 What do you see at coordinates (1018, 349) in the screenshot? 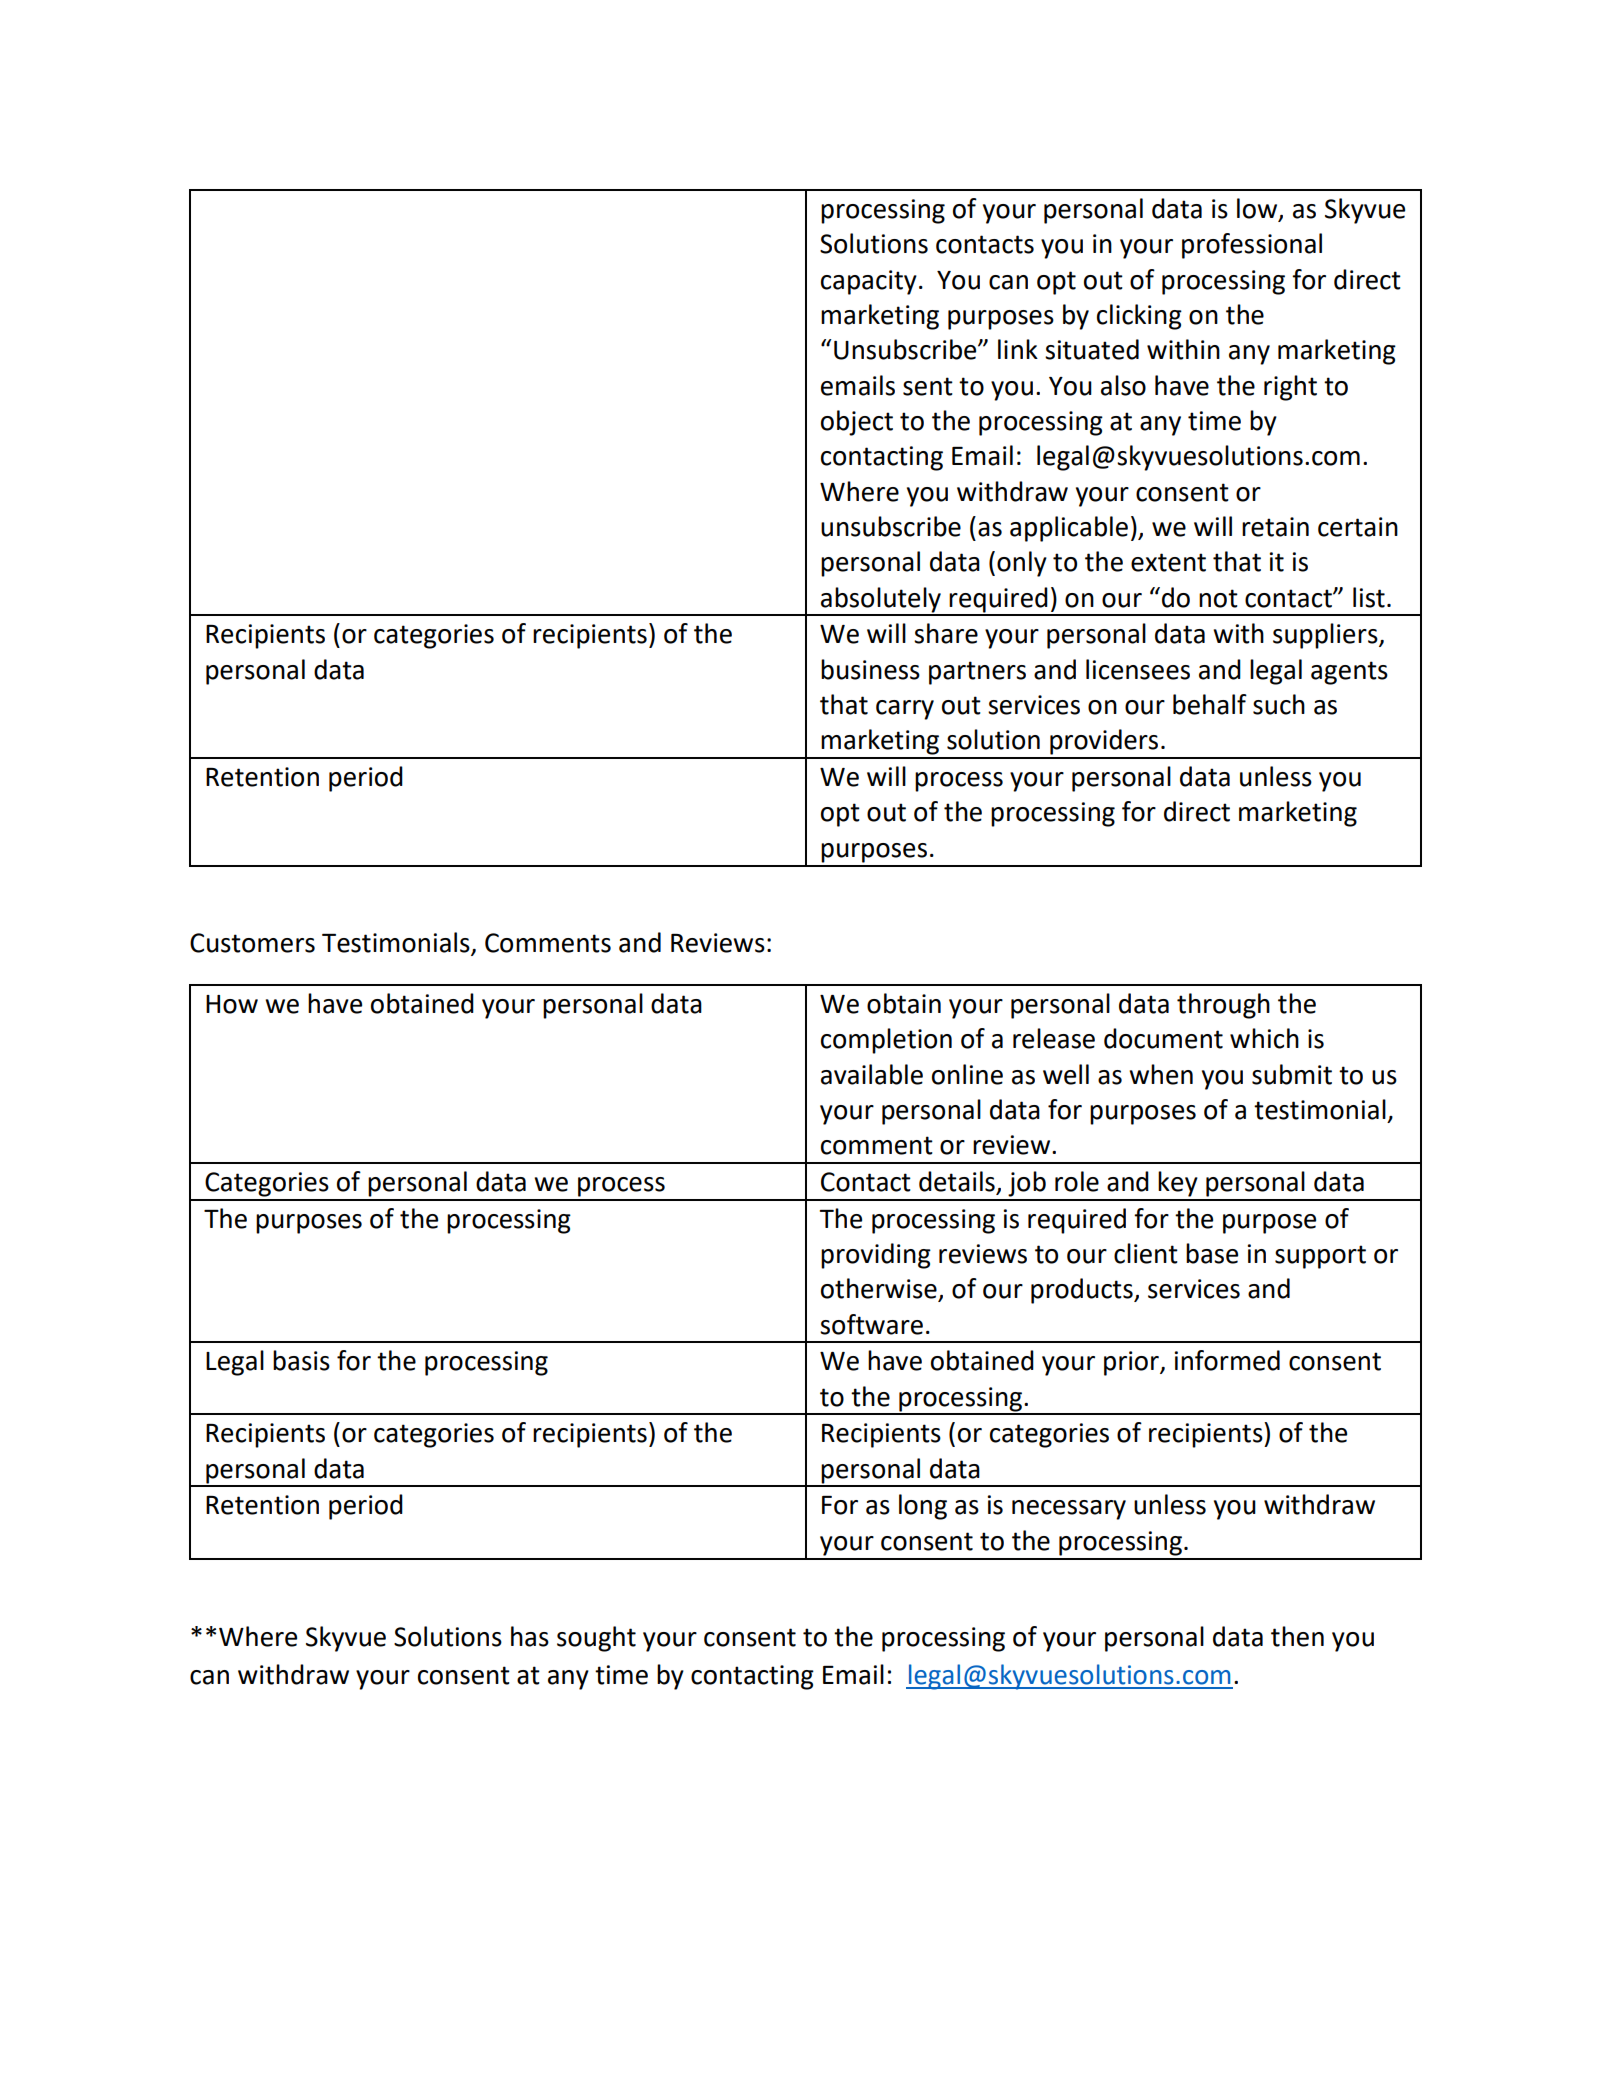
I see `link` at bounding box center [1018, 349].
